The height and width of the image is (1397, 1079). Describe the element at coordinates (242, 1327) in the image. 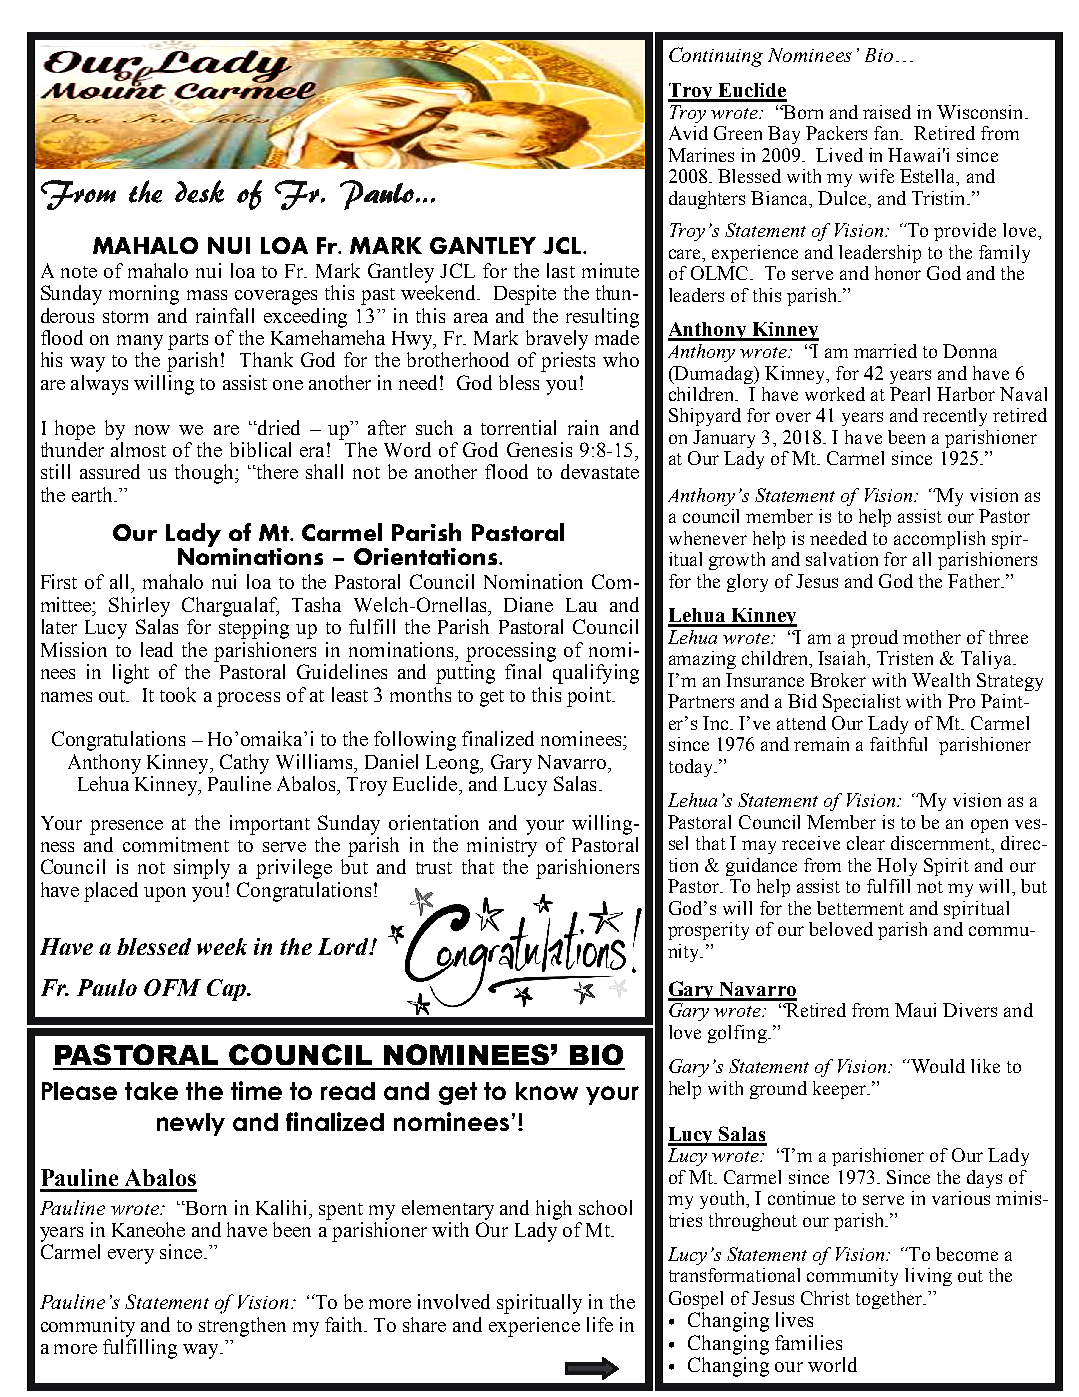

I see `strengthen` at that location.
